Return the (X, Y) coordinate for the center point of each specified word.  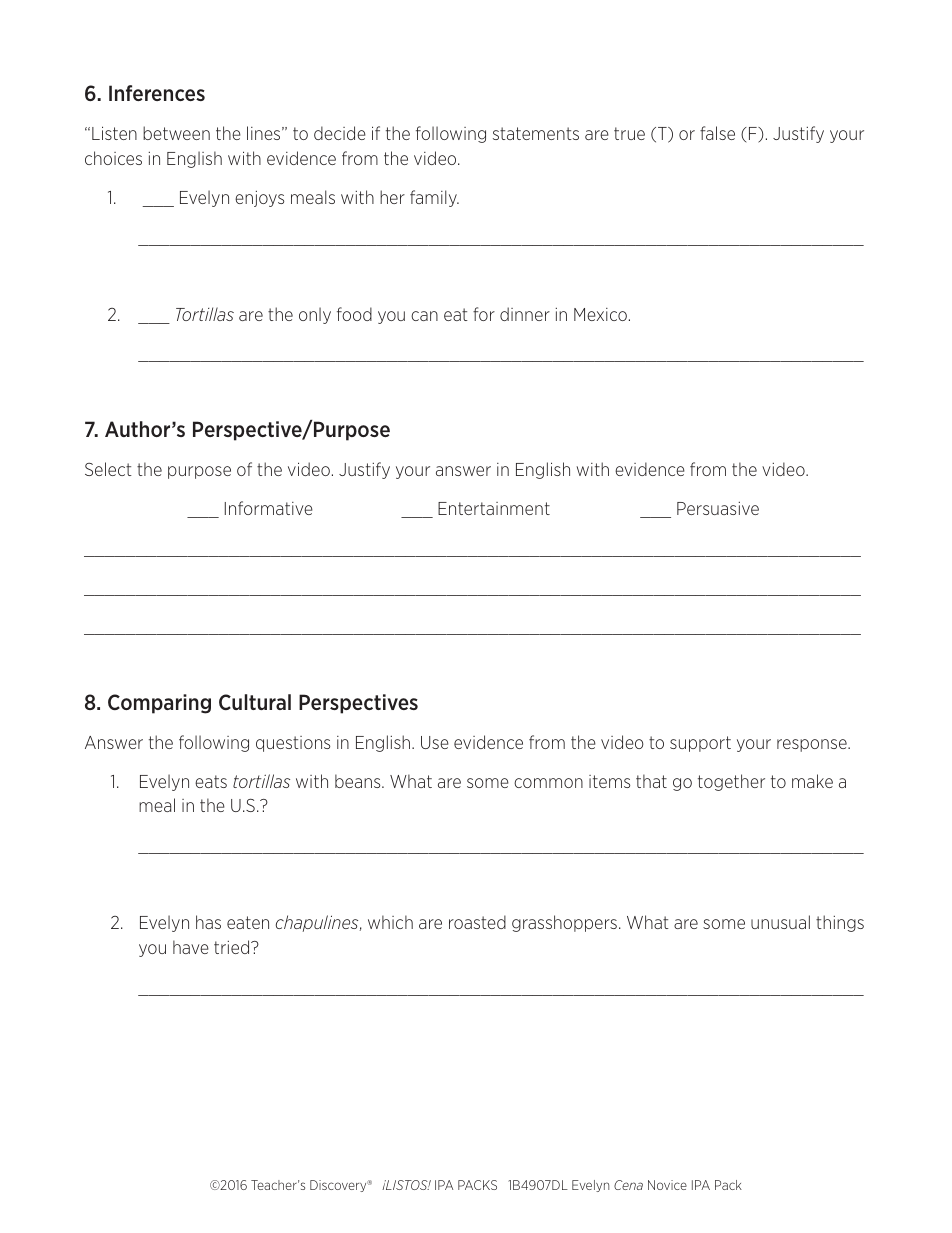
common (548, 783)
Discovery (339, 1186)
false (717, 133)
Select (108, 469)
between (176, 133)
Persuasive (718, 508)
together (731, 782)
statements (536, 133)
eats (211, 781)
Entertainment (494, 508)
